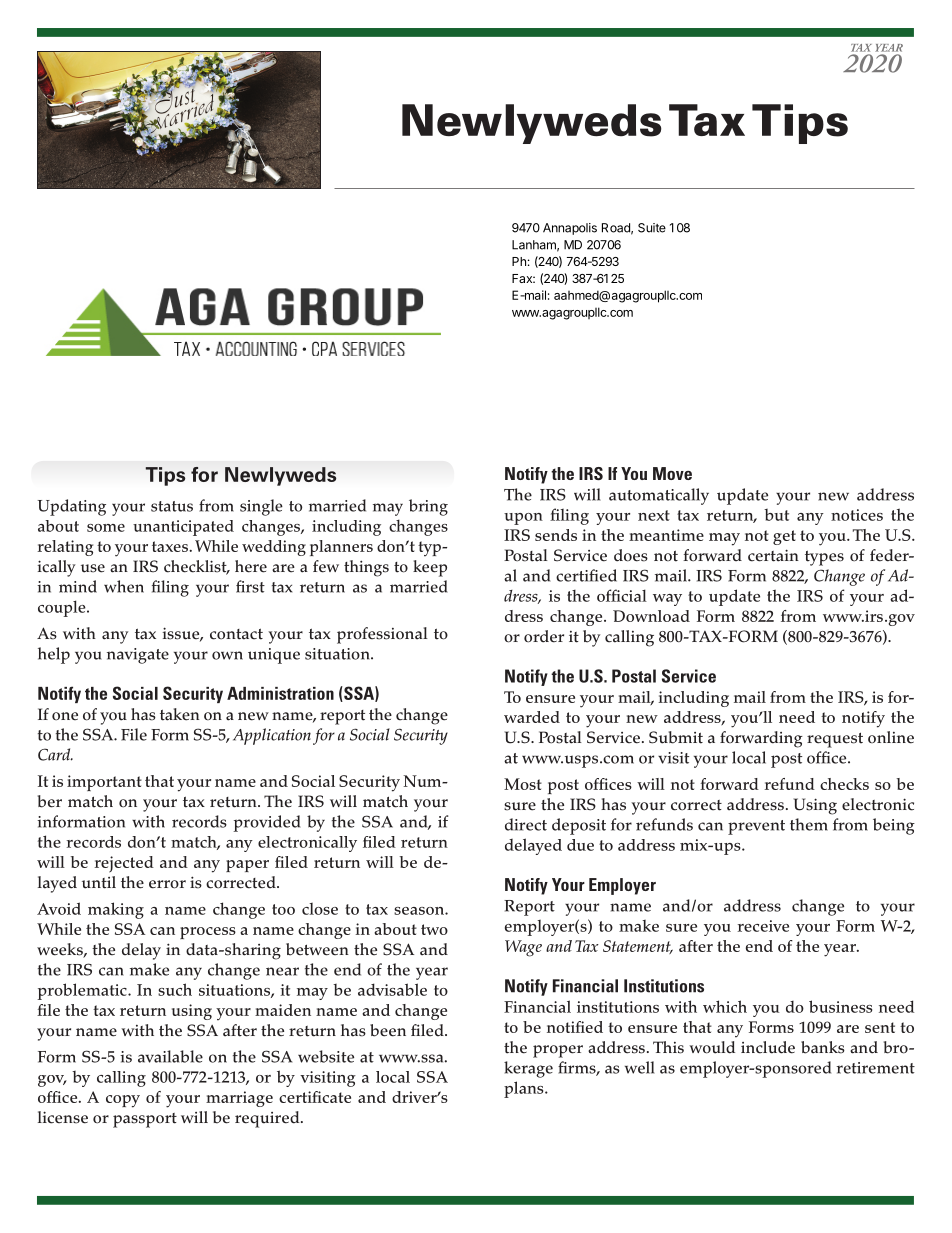 The image size is (952, 1233). Describe the element at coordinates (123, 1101) in the document. I see `copy` at that location.
